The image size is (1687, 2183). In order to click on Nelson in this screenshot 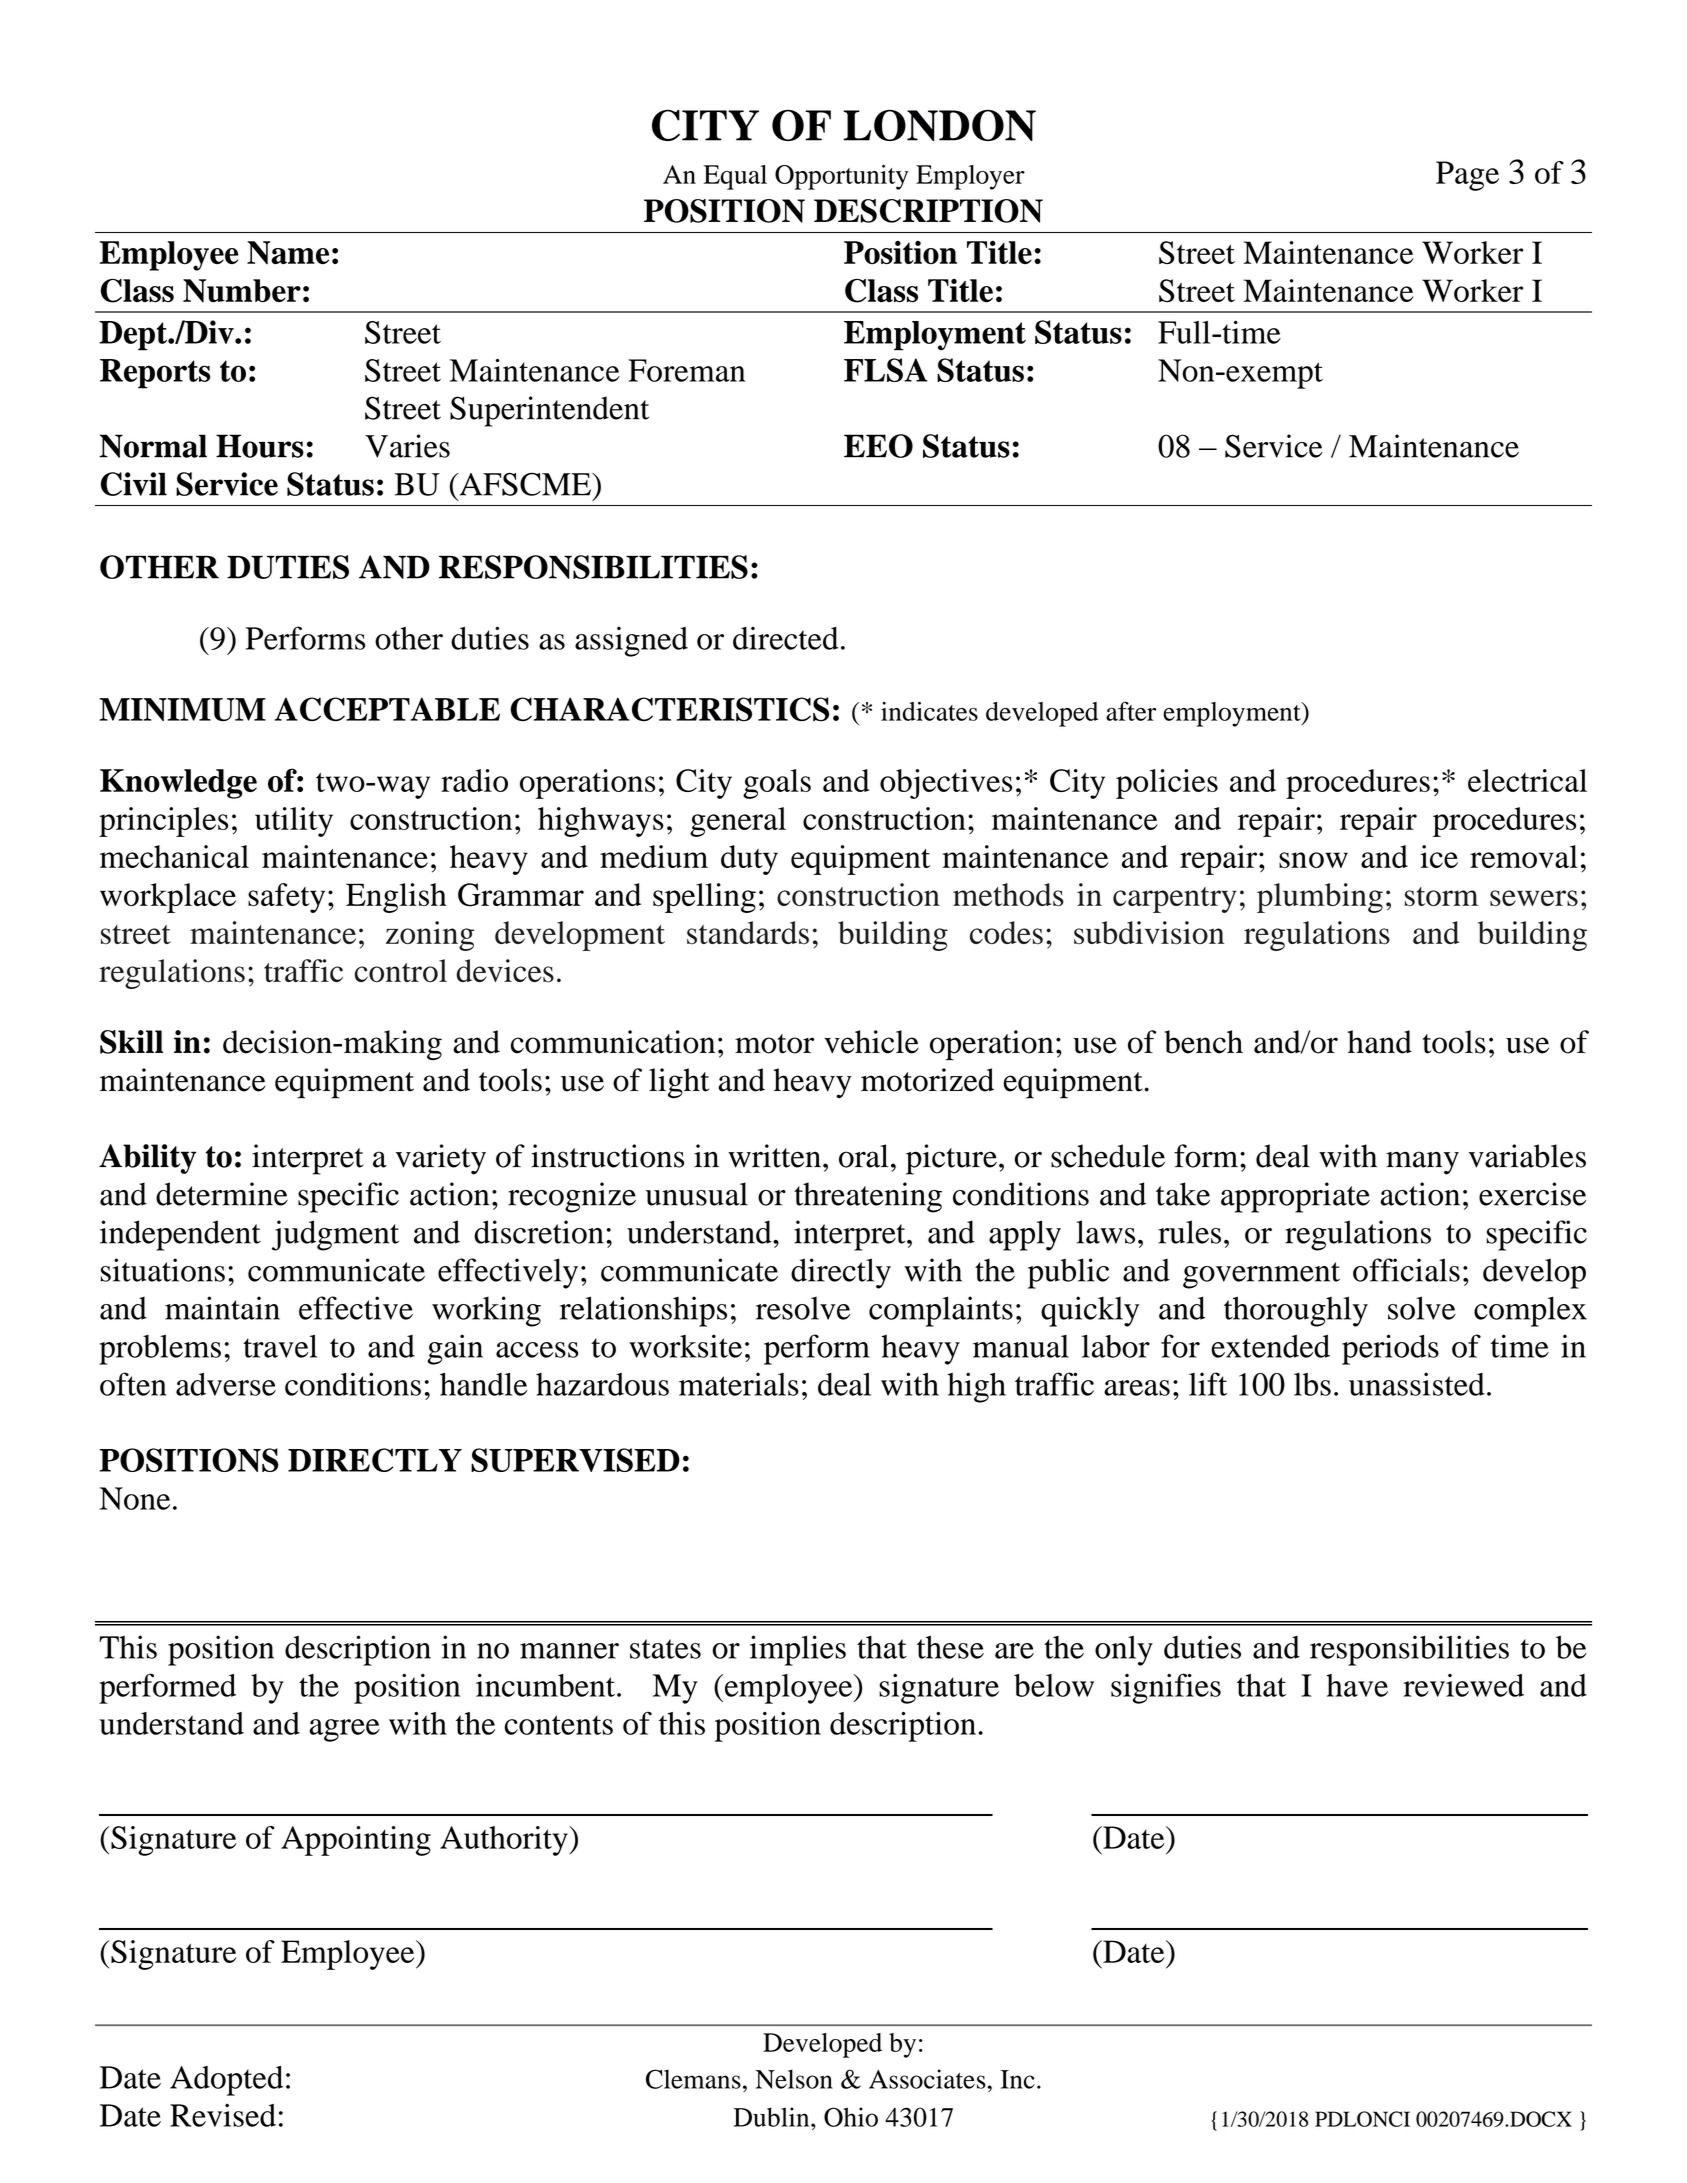, I will do `click(794, 2079)`.
